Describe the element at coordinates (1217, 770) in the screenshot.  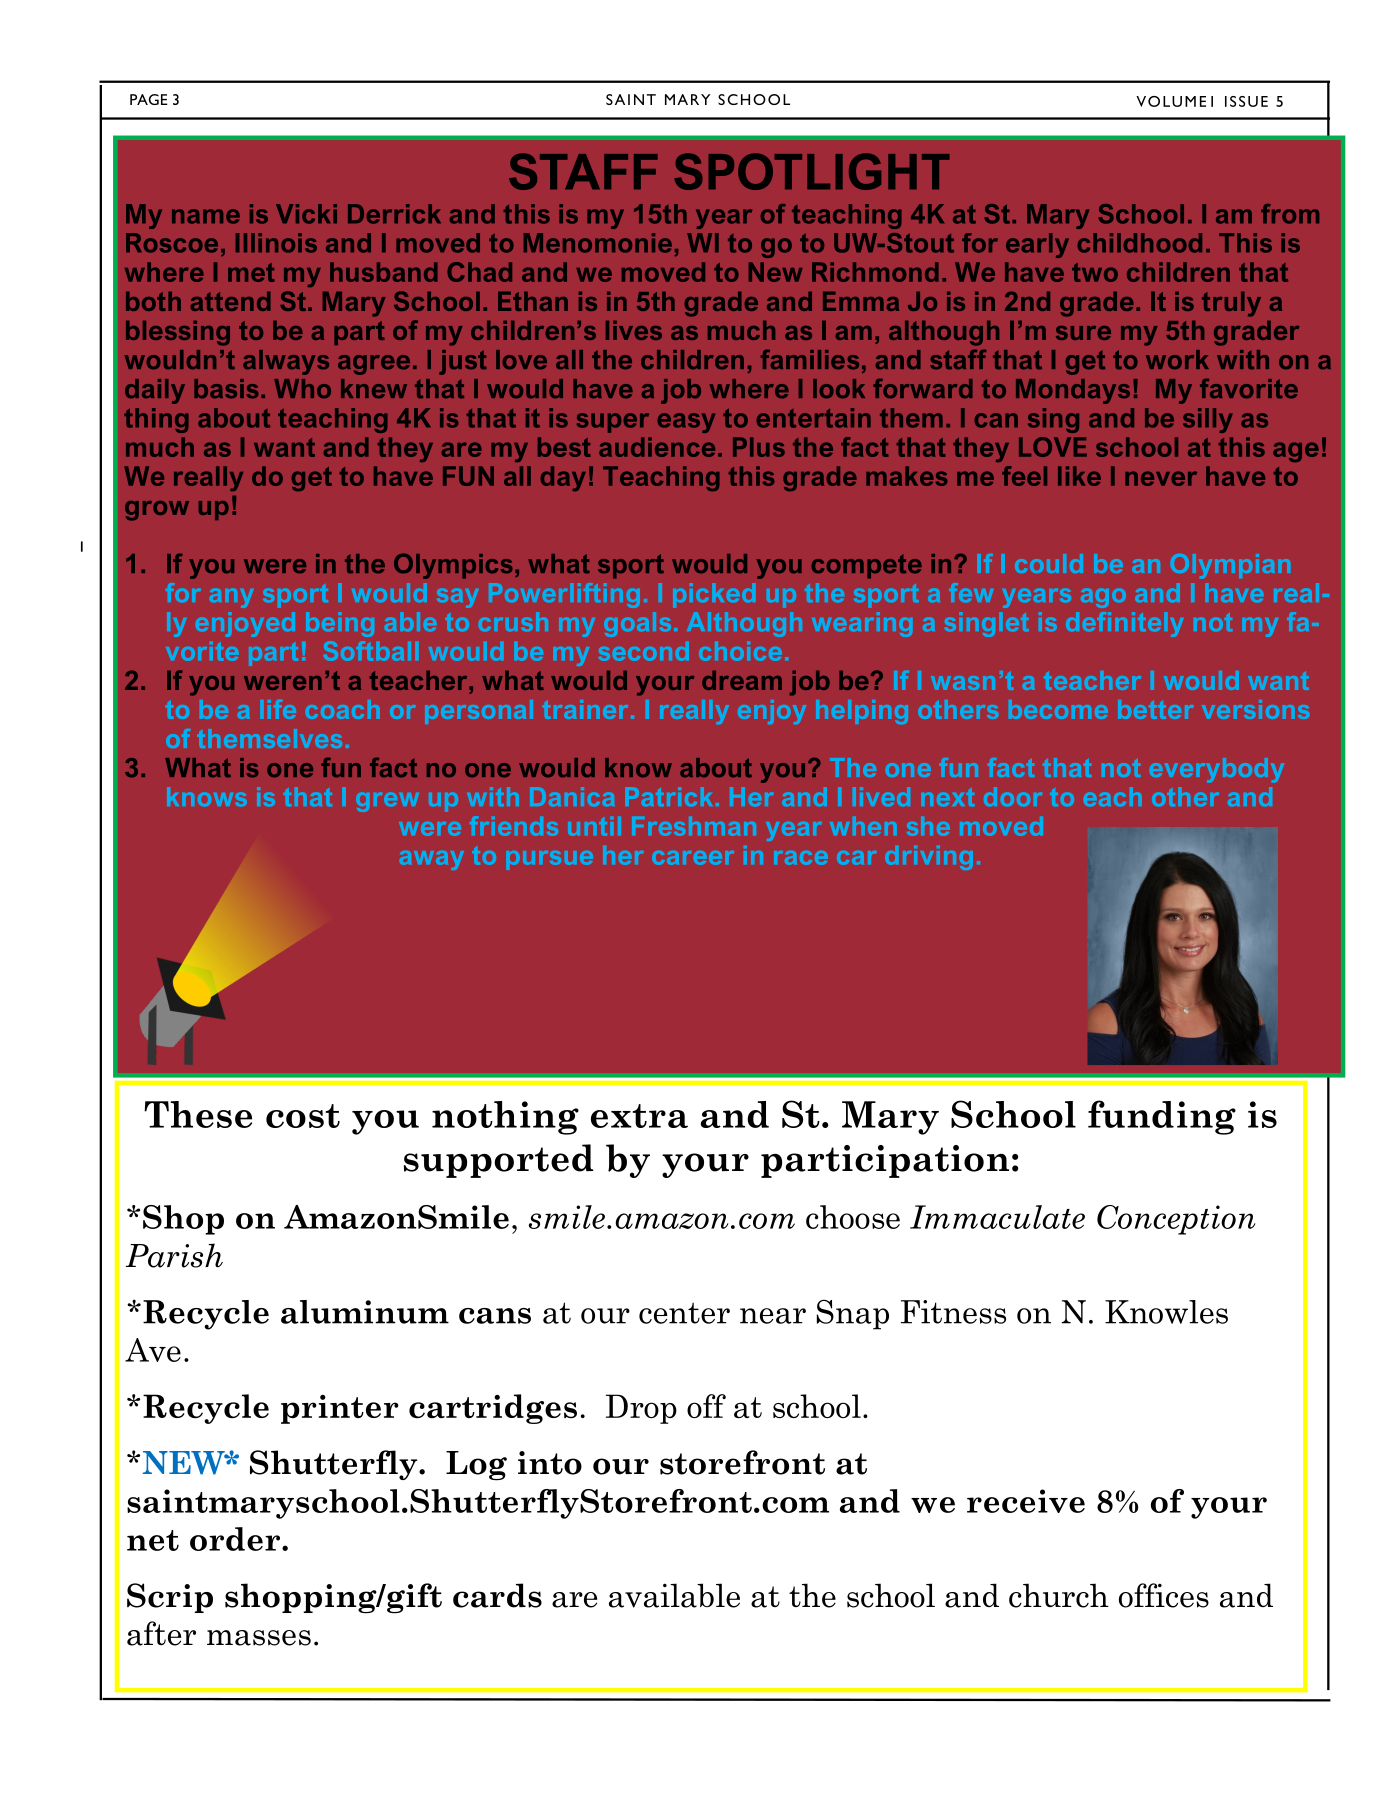
I see `everybody` at that location.
